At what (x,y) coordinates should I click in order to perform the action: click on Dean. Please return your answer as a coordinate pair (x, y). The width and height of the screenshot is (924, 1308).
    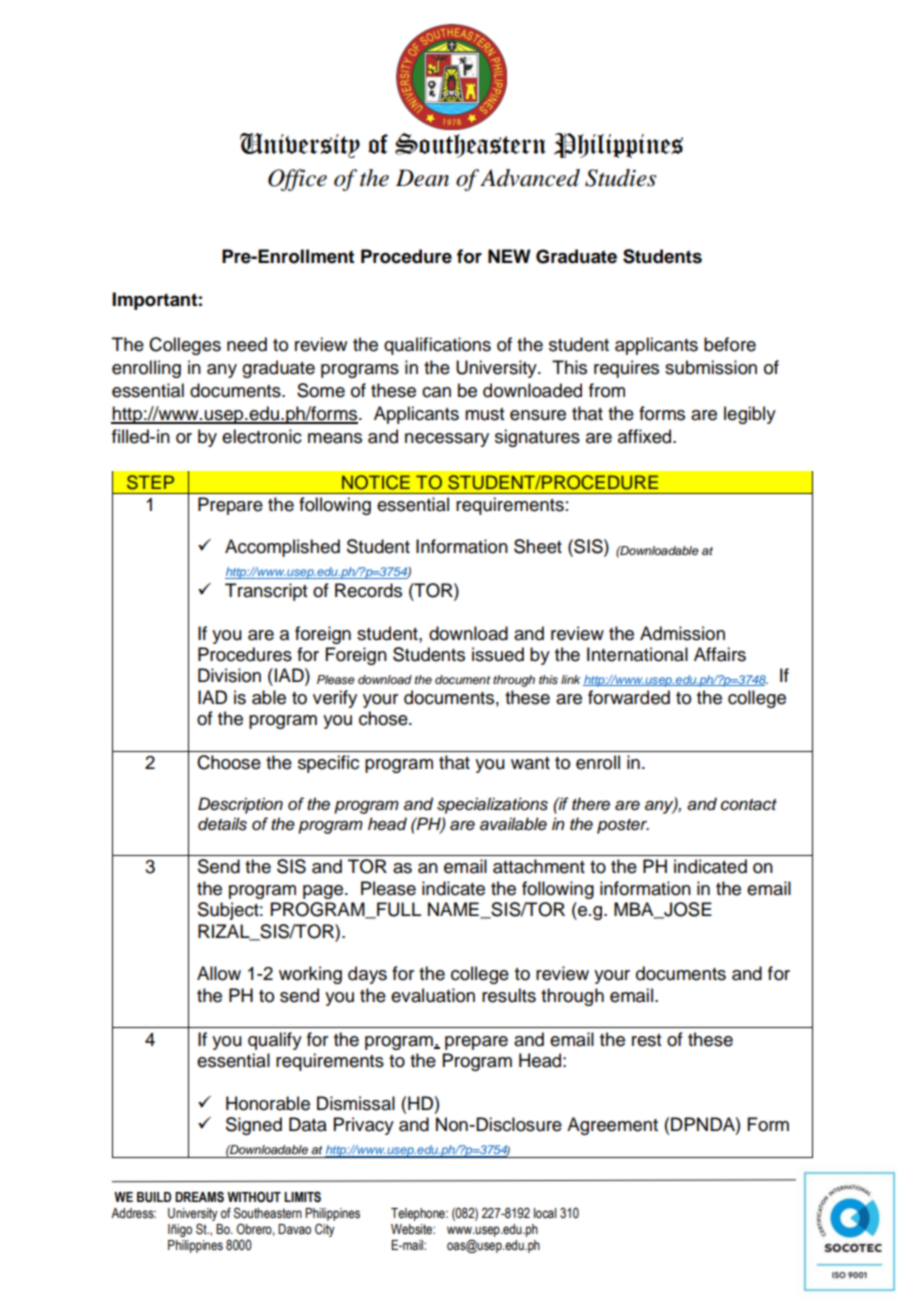
    Looking at the image, I should click on (422, 178).
